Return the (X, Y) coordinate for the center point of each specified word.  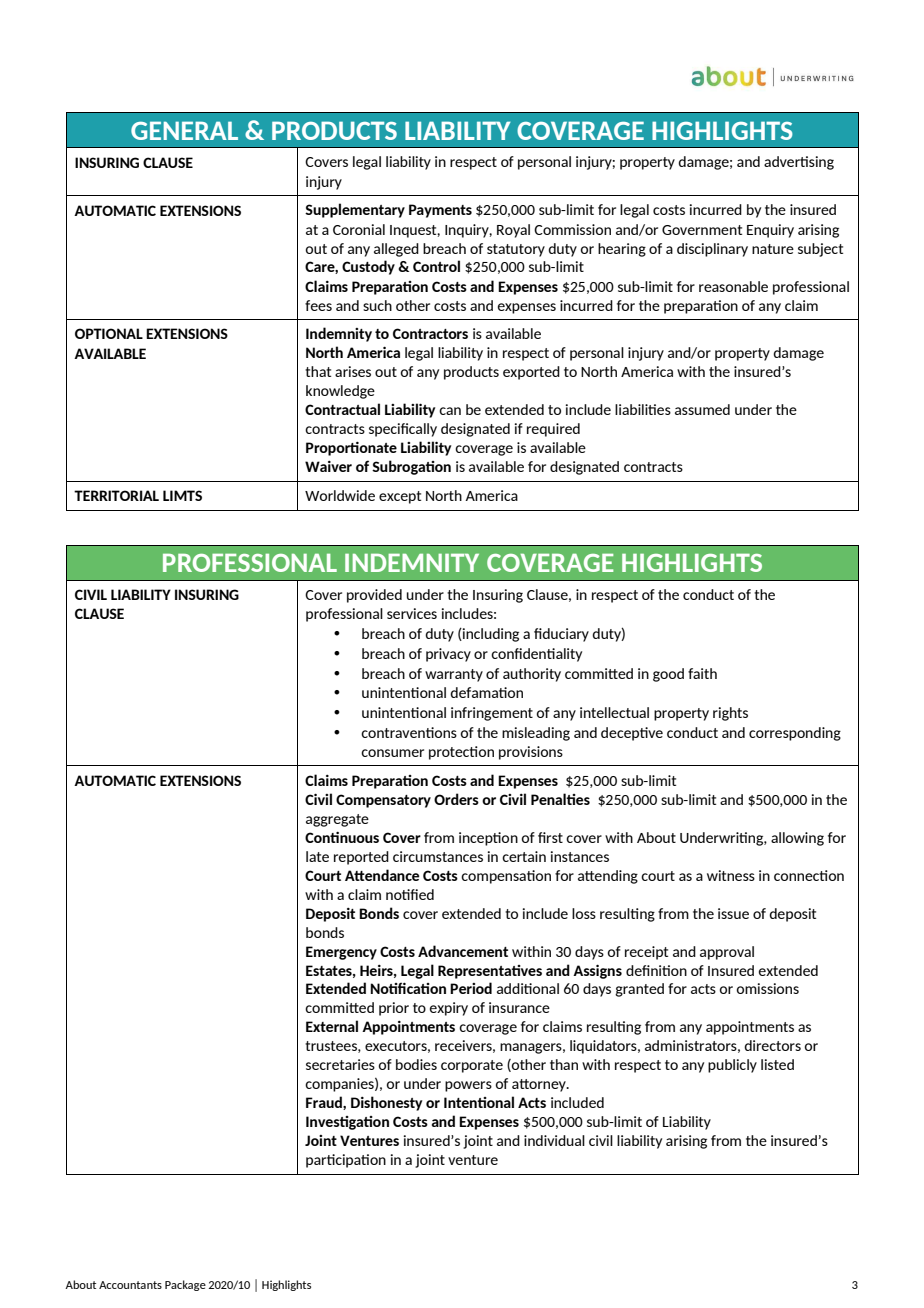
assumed (702, 409)
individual (554, 1140)
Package (185, 1285)
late (317, 856)
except (400, 497)
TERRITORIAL (116, 495)
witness (731, 875)
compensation (506, 877)
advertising (799, 163)
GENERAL (184, 130)
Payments (440, 211)
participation (346, 1161)
